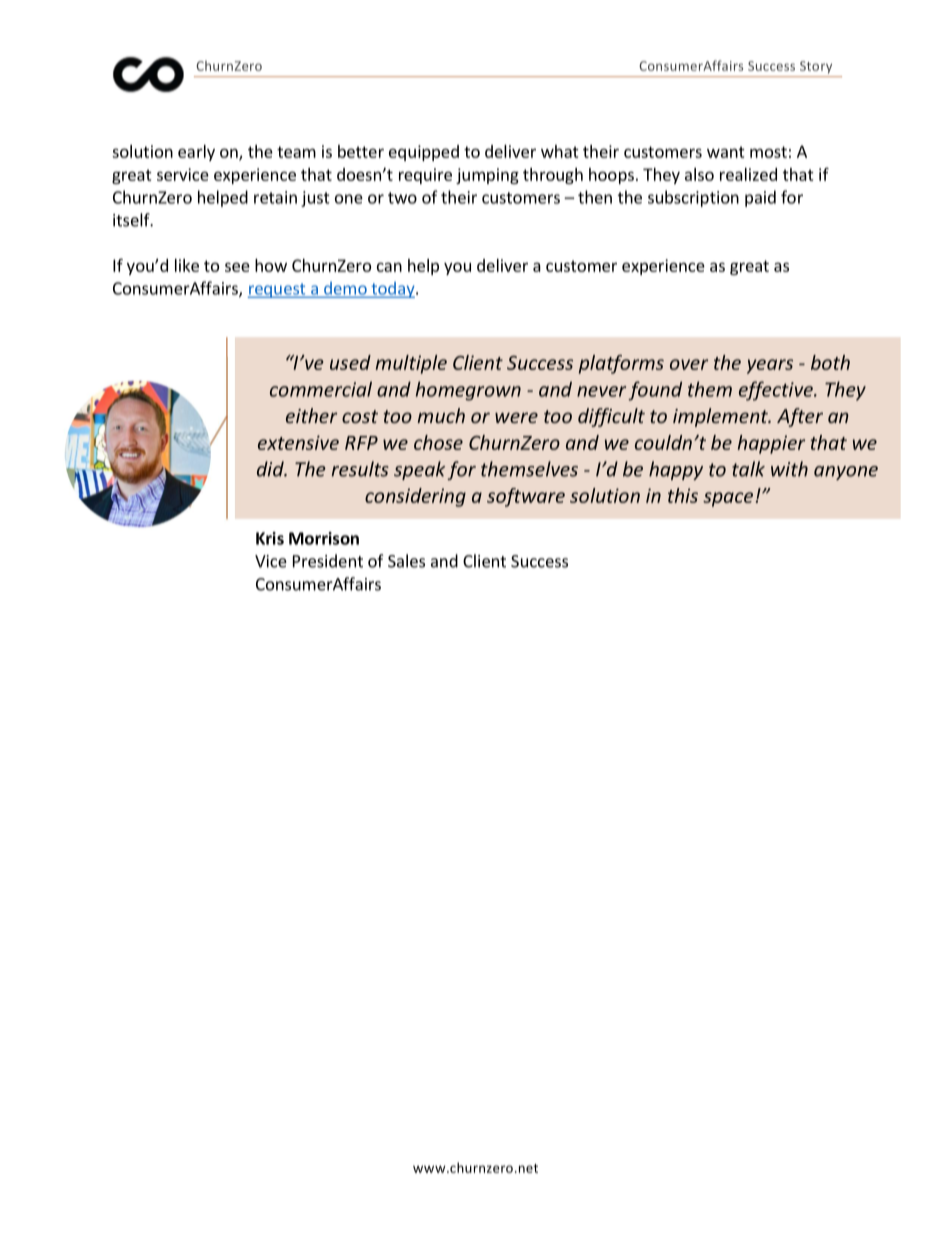 This screenshot has height=1233, width=952. I want to click on homegrown, so click(468, 391).
